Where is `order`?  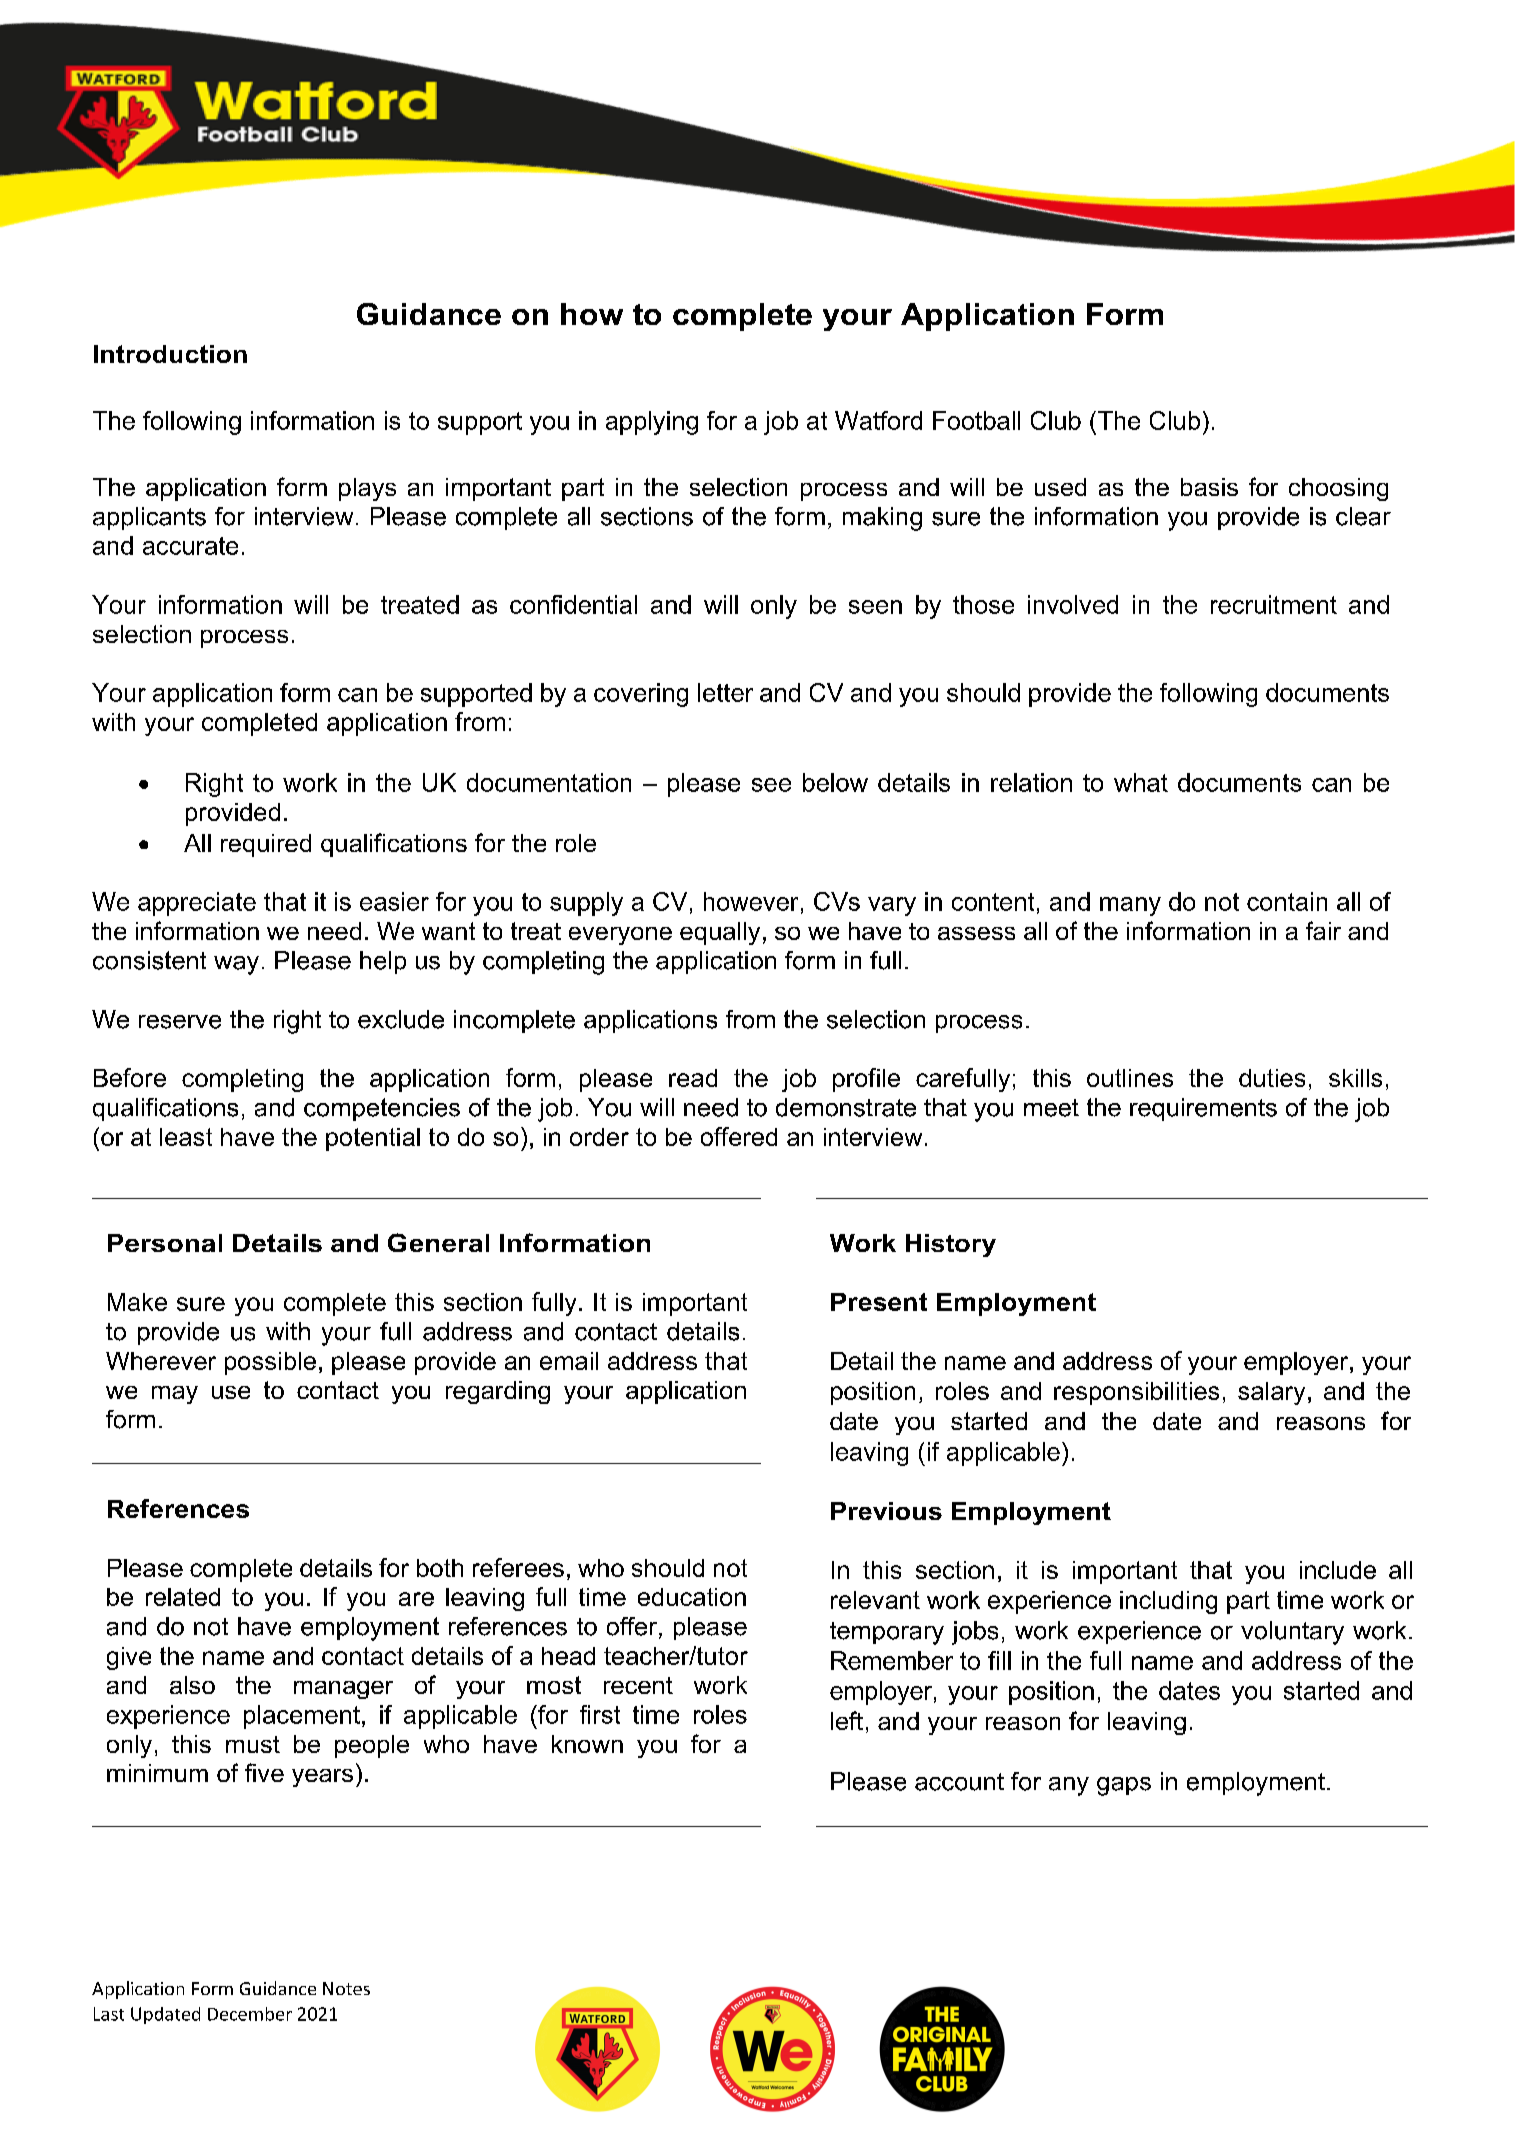
order is located at coordinates (599, 1137).
